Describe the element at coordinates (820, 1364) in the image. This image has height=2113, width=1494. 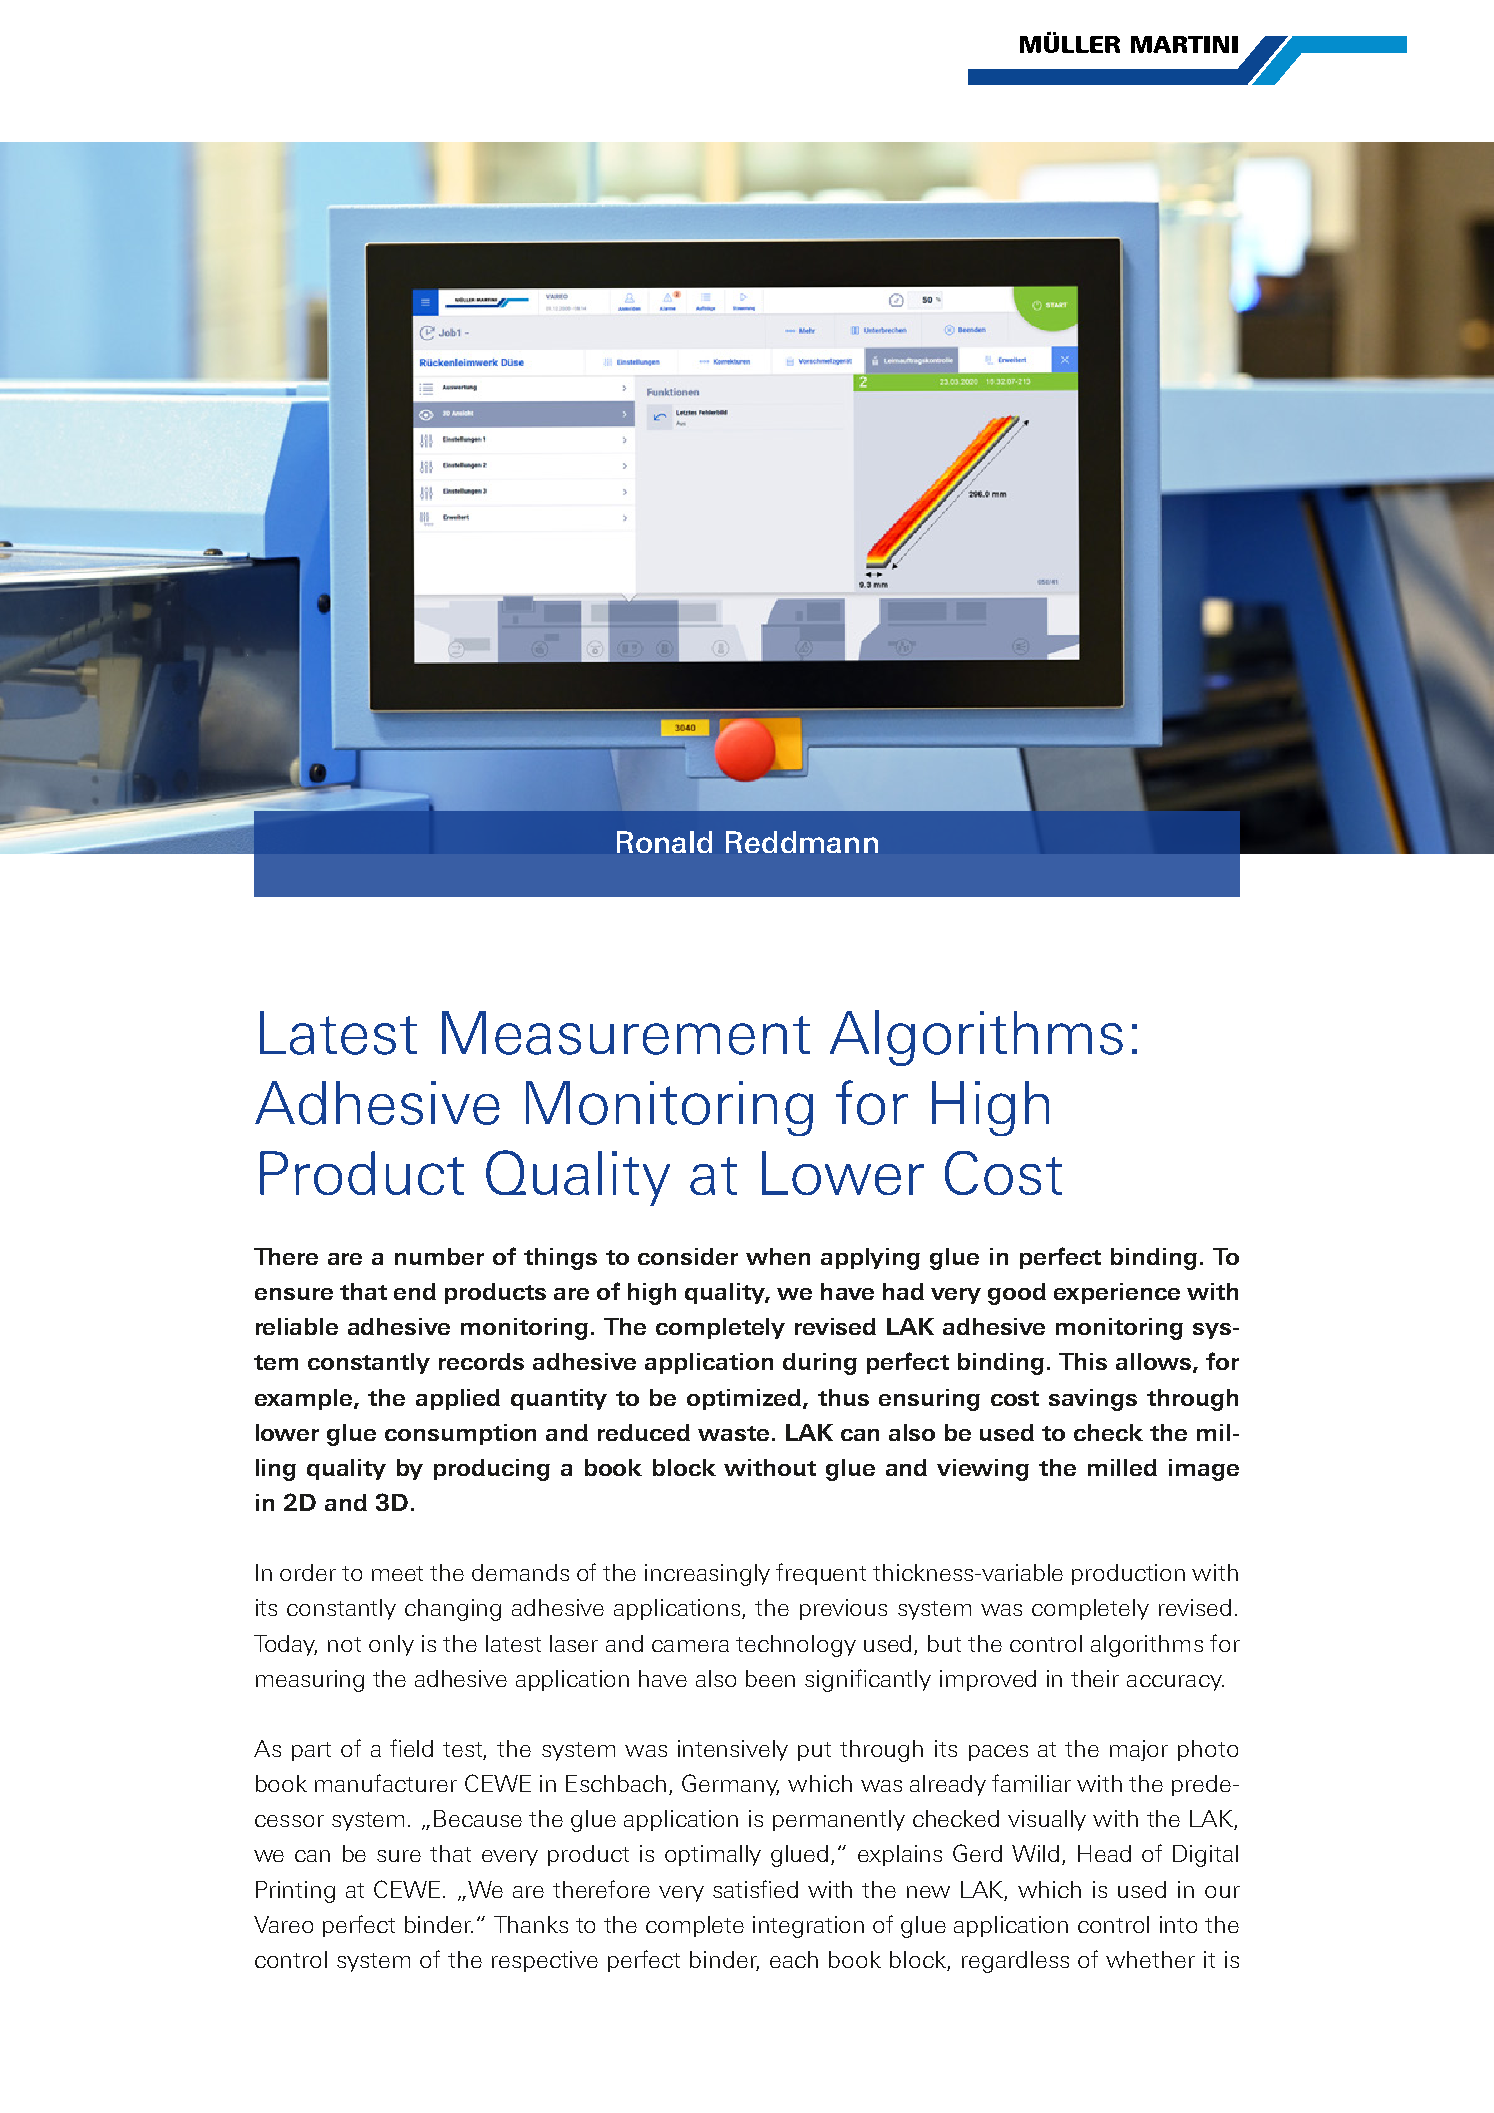
I see `during` at that location.
